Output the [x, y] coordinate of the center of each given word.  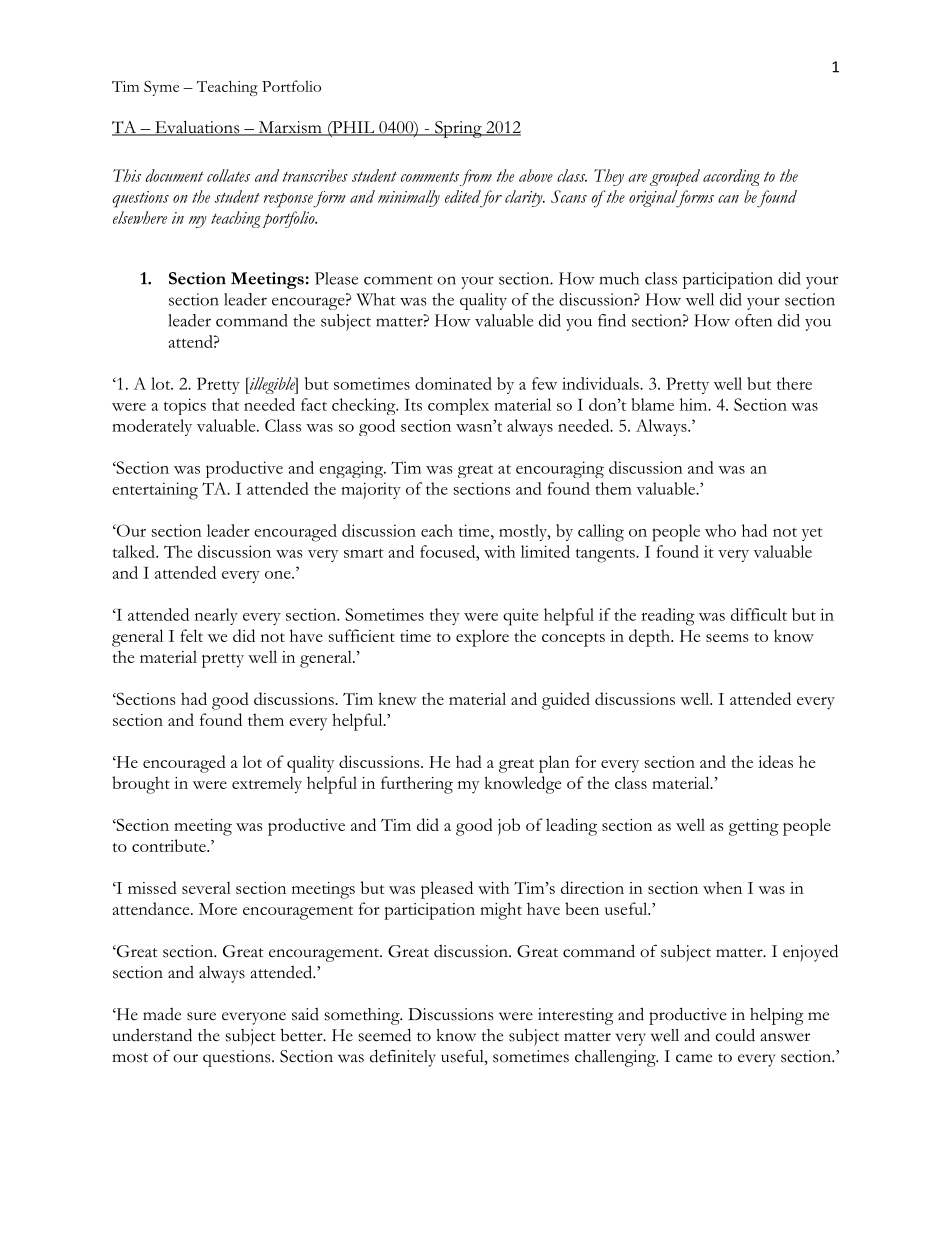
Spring [458, 129]
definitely [403, 1058]
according [731, 177]
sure [201, 1016]
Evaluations [197, 128]
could [735, 1035]
